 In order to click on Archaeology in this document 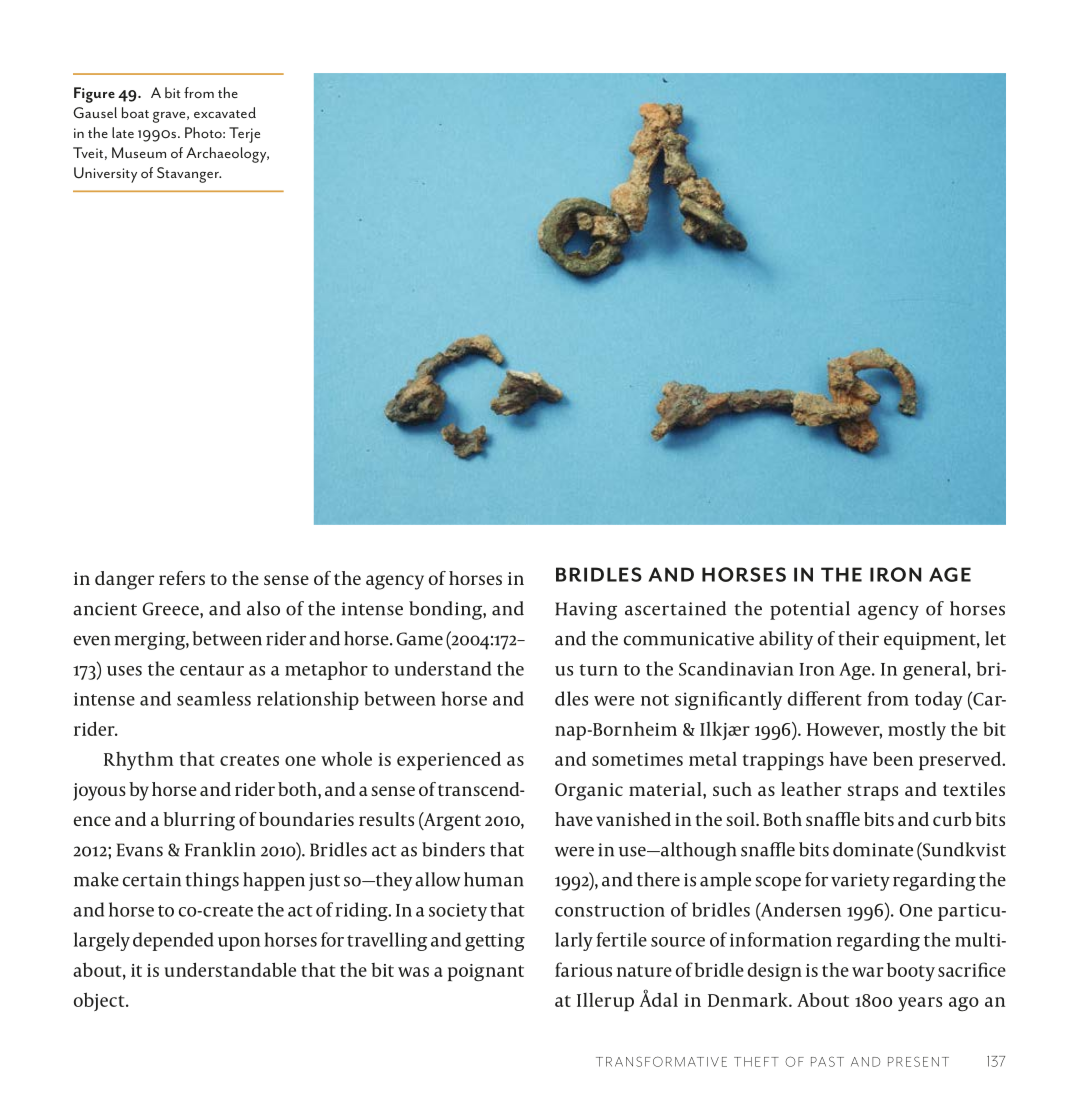, I will do `click(227, 155)`.
